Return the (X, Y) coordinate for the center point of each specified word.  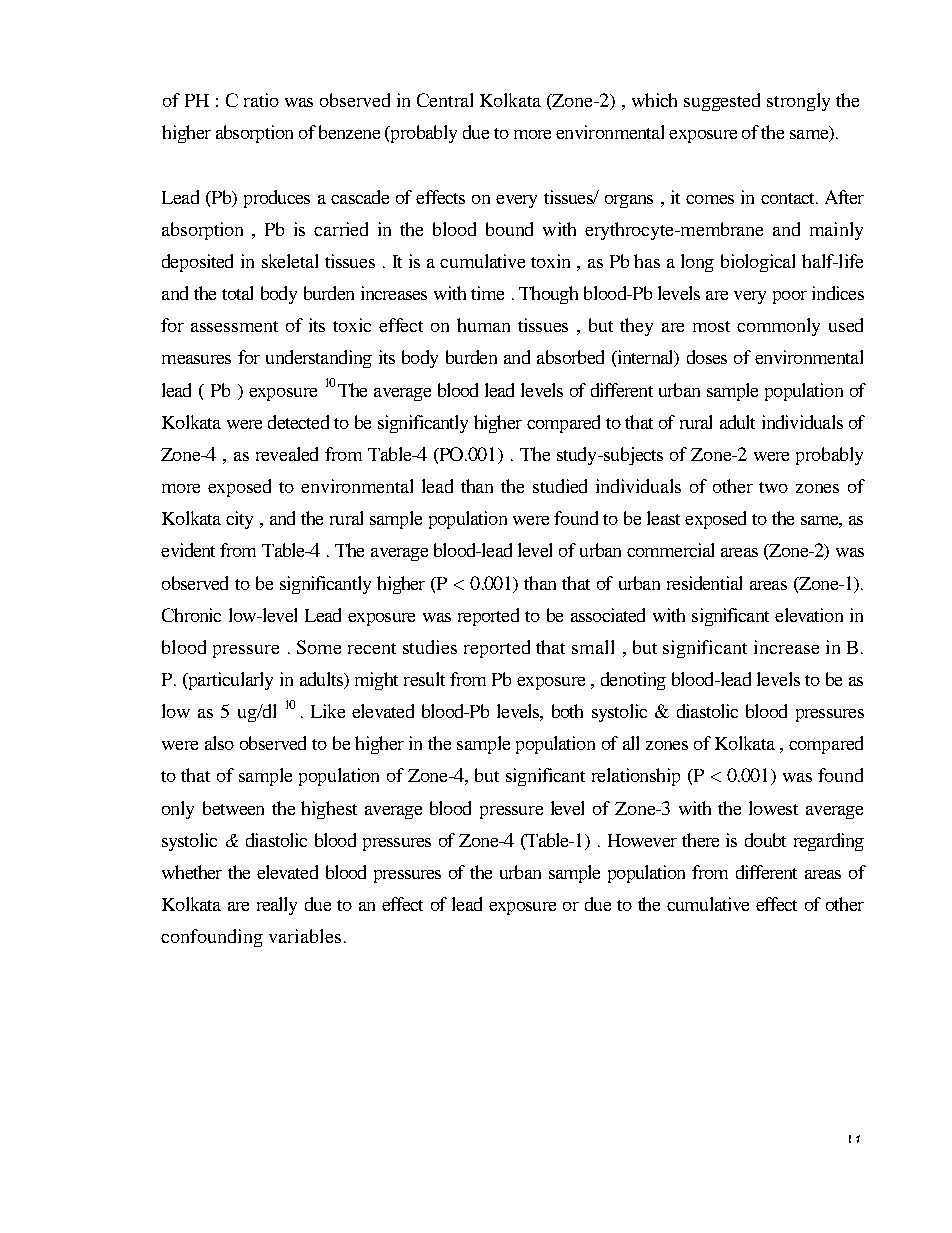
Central (445, 100)
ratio (261, 100)
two (773, 487)
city (239, 520)
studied (560, 486)
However (642, 840)
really (277, 906)
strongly (798, 102)
